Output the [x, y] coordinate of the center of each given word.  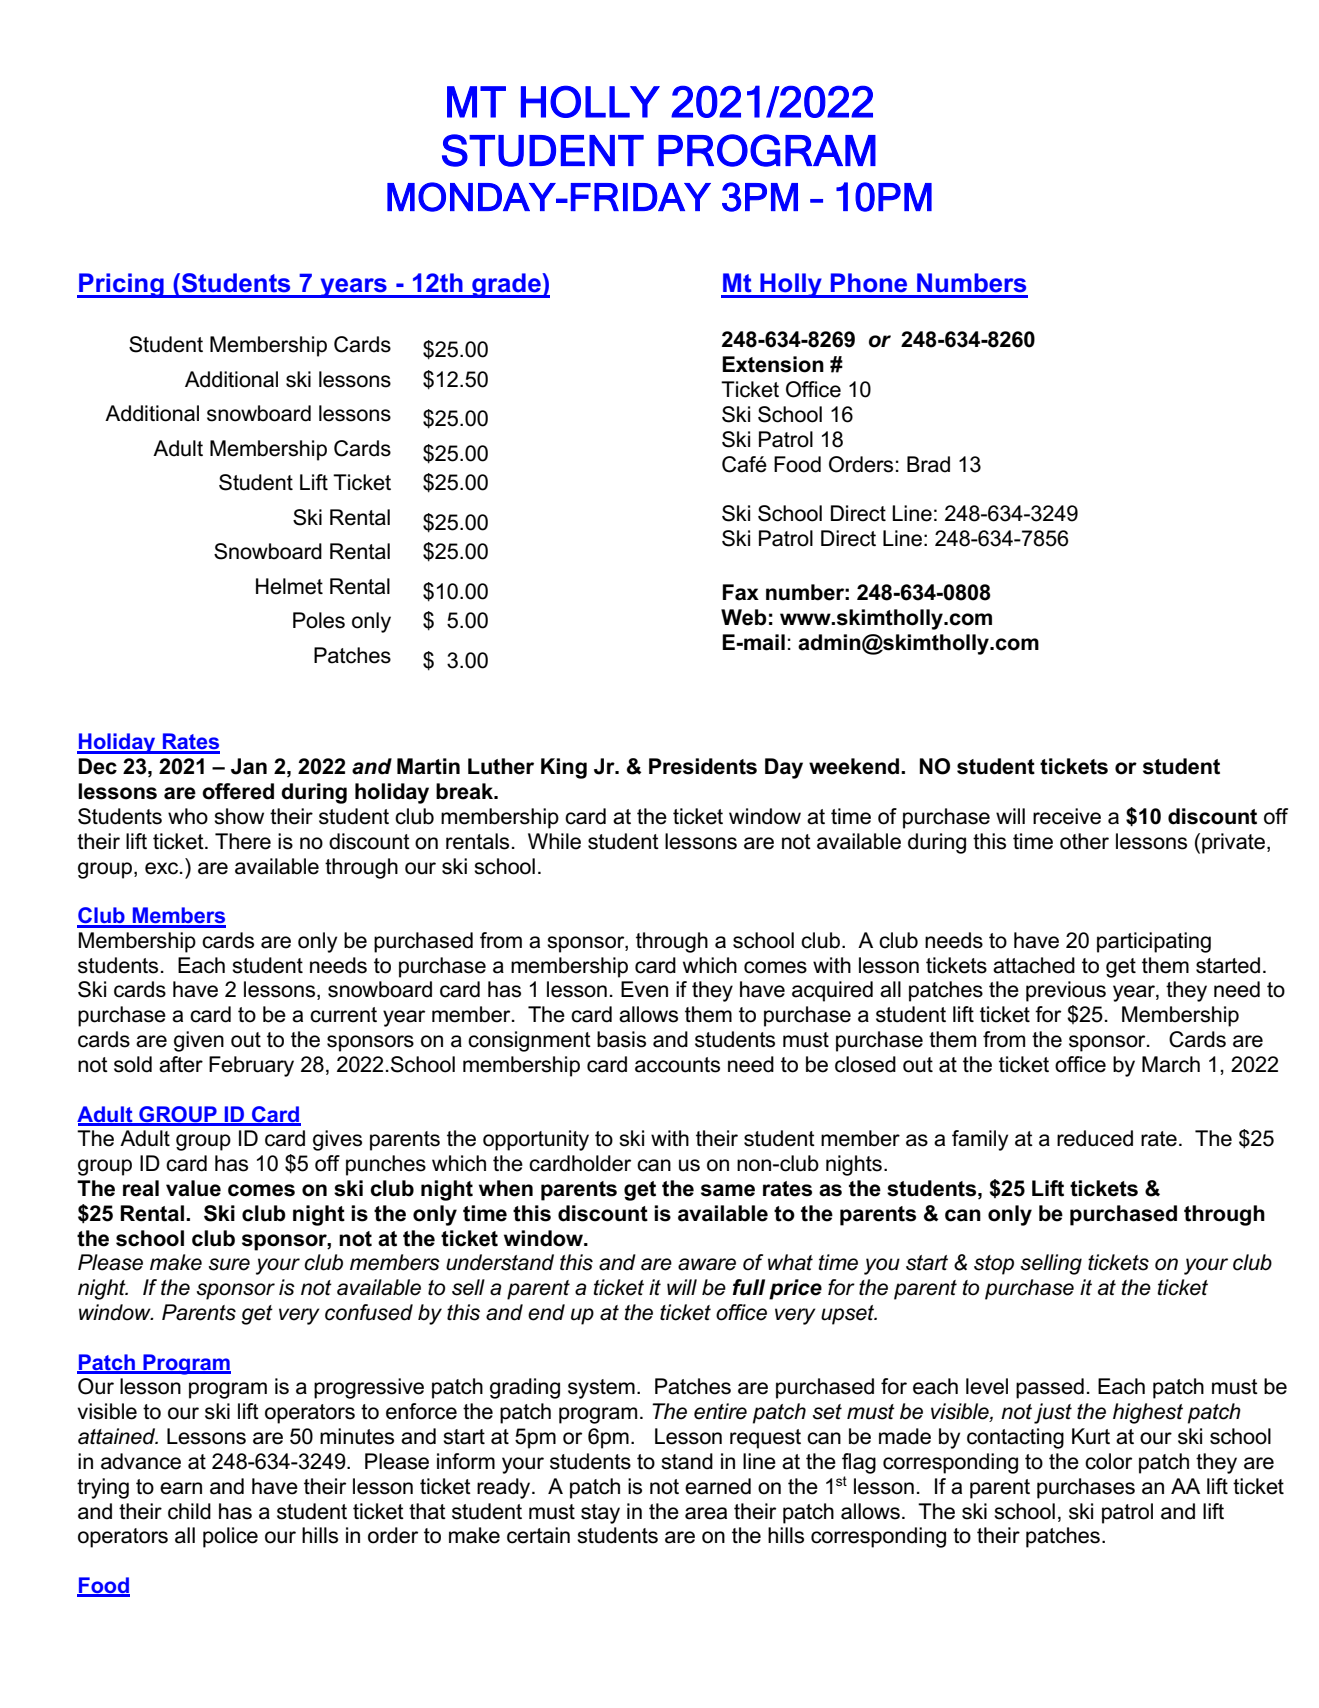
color [1108, 1461]
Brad [928, 464]
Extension [773, 364]
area [706, 1513]
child [189, 1511]
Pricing [121, 285]
